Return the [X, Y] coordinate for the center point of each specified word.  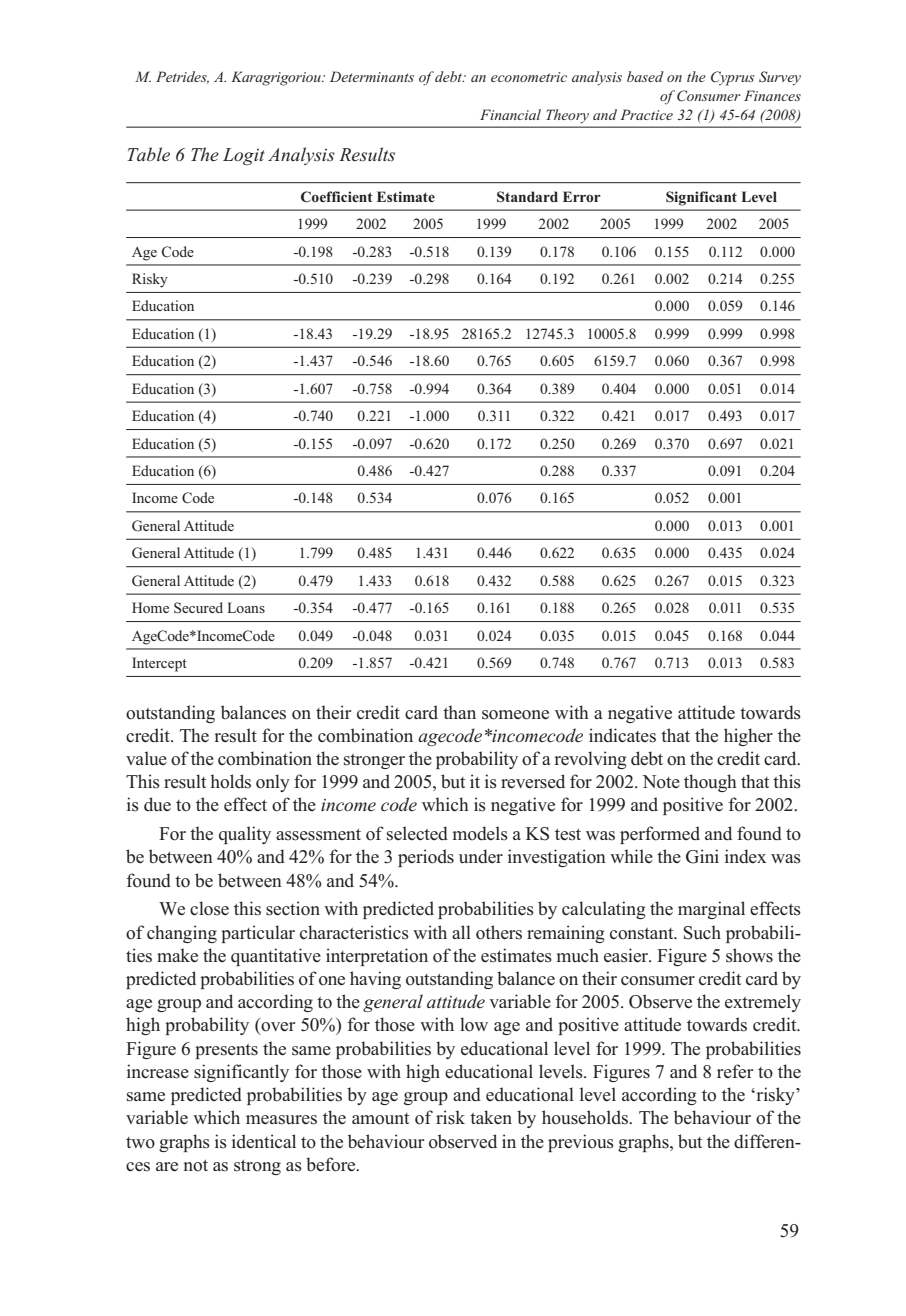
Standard [527, 196]
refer [735, 1071]
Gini [702, 856]
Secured [198, 608]
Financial [510, 114]
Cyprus [733, 78]
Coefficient [337, 197]
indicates [622, 735]
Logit [244, 156]
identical [264, 1141]
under [481, 856]
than [459, 712]
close [209, 908]
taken [491, 1117]
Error [582, 196]
